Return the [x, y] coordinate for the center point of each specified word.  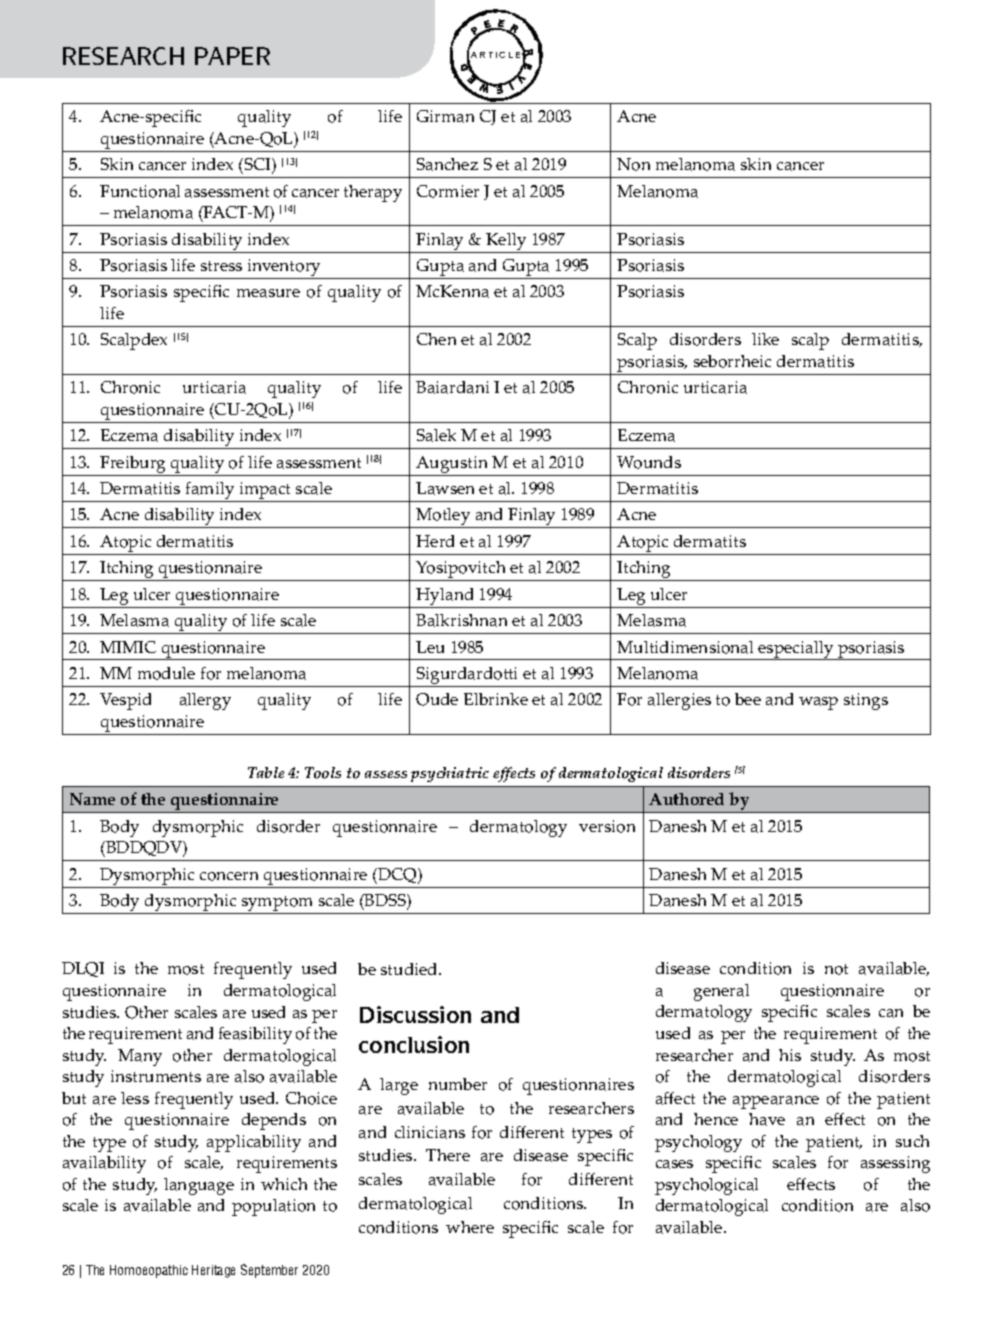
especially [796, 650]
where [470, 1227]
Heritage [213, 1271]
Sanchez [447, 164]
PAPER [232, 56]
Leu [430, 647]
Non [633, 164]
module [166, 673]
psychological [706, 1186]
